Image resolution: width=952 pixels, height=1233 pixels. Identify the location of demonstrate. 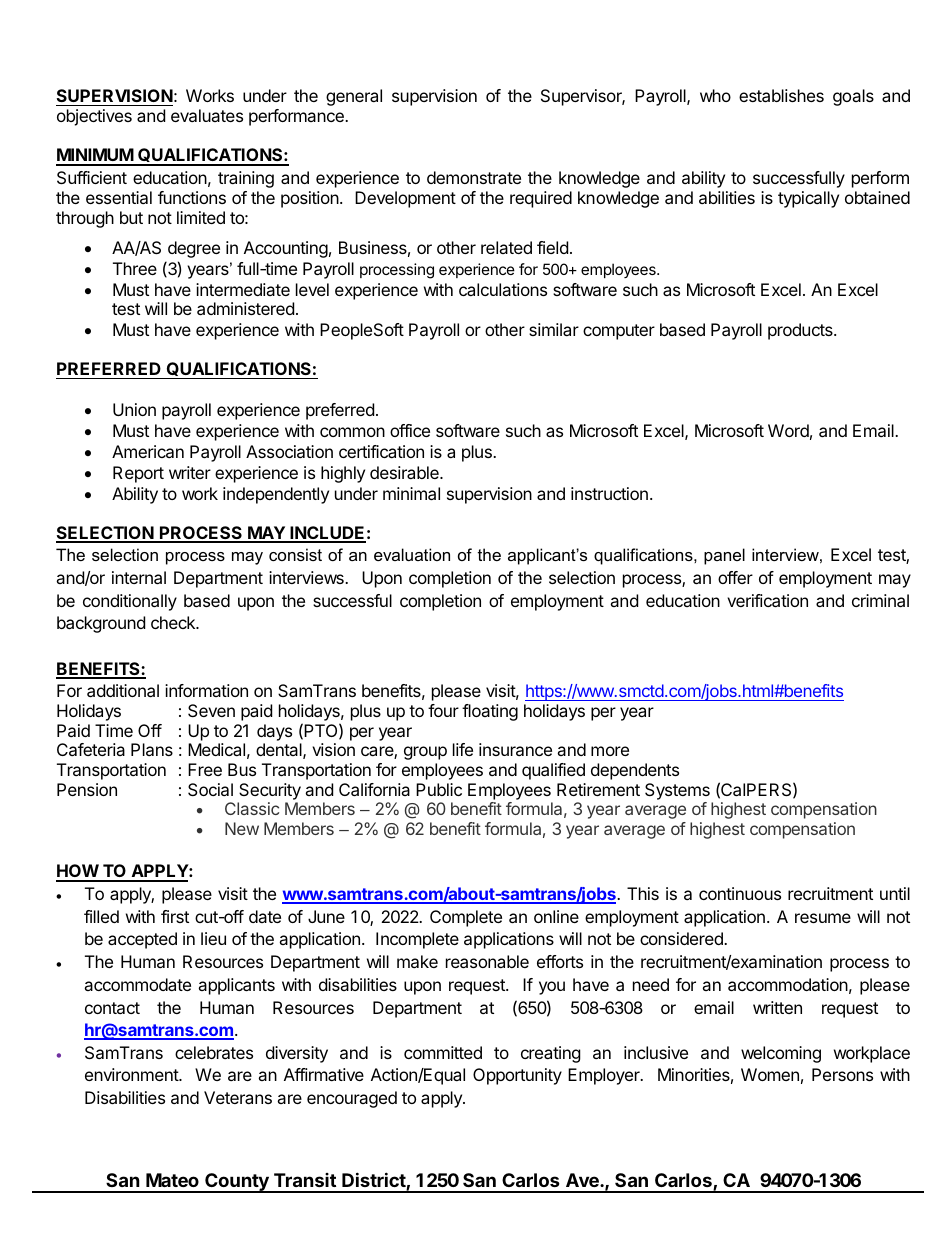
(474, 177).
